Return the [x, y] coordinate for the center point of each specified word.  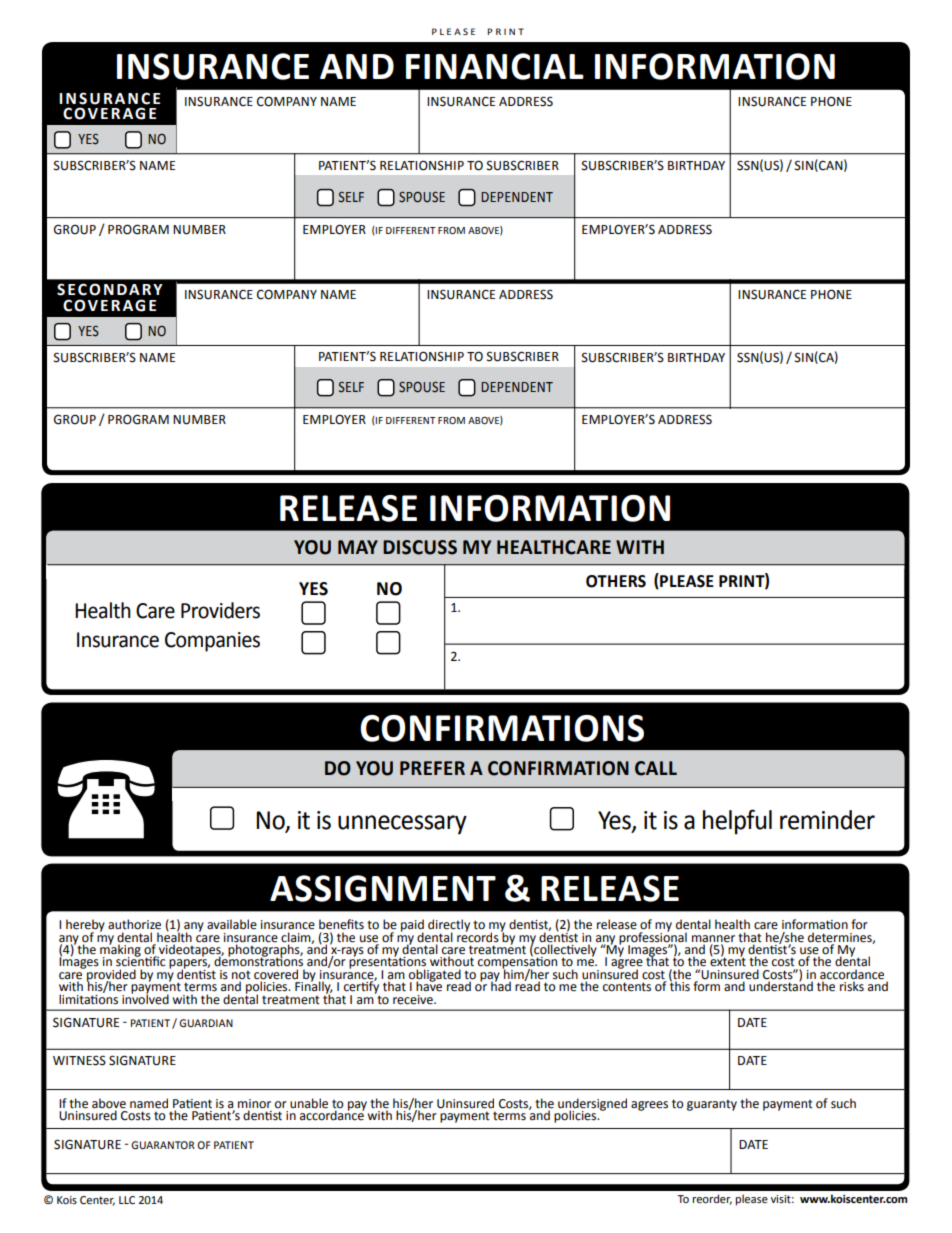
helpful [737, 822]
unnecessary [402, 825]
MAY [358, 547]
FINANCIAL [495, 66]
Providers [220, 610]
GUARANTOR [163, 1145]
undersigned [592, 1105]
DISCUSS [420, 547]
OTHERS [616, 581]
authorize [134, 924]
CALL [656, 768]
